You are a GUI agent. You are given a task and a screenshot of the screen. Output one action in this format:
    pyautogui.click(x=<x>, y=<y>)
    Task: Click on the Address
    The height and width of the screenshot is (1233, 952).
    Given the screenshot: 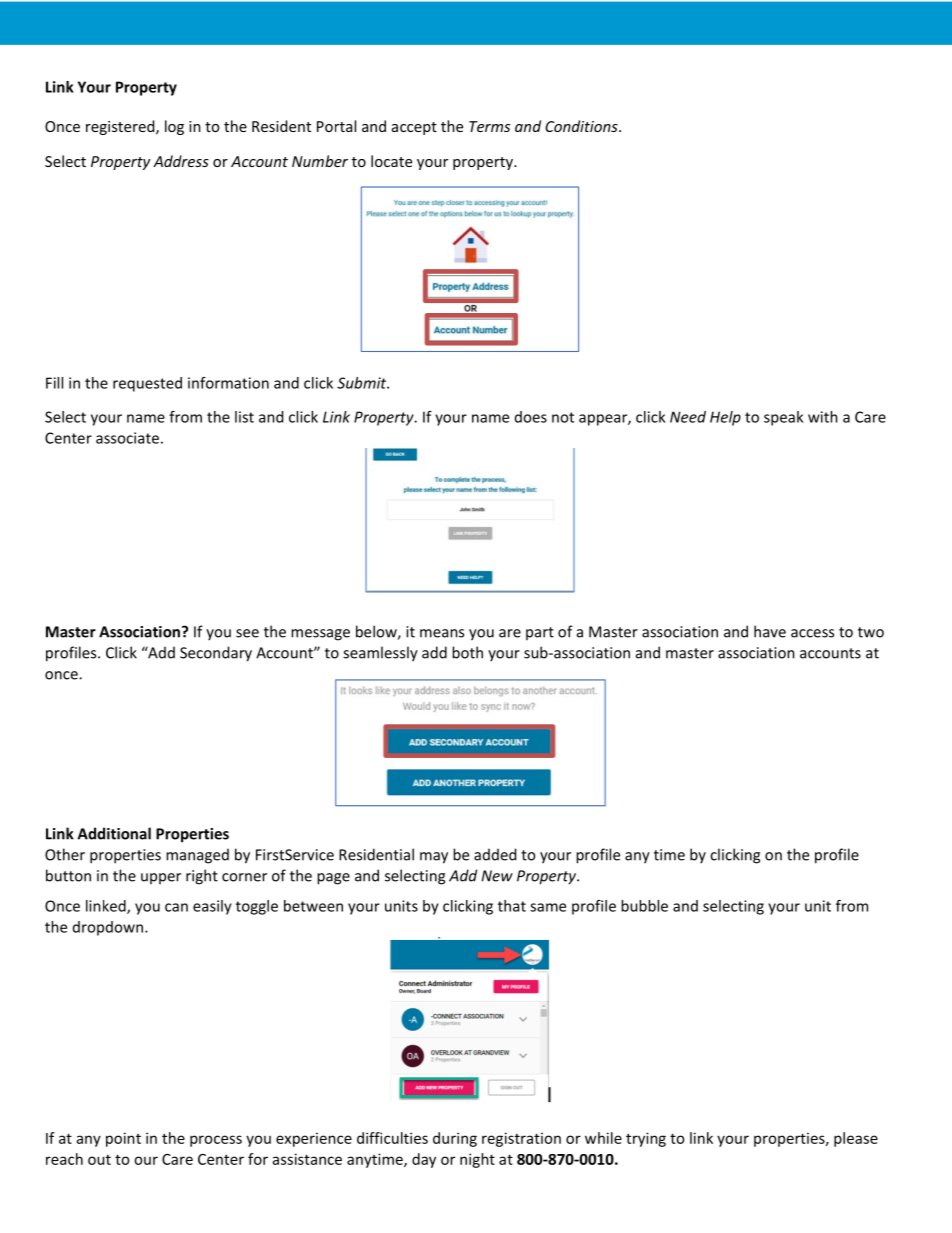 What is the action you would take?
    pyautogui.click(x=181, y=161)
